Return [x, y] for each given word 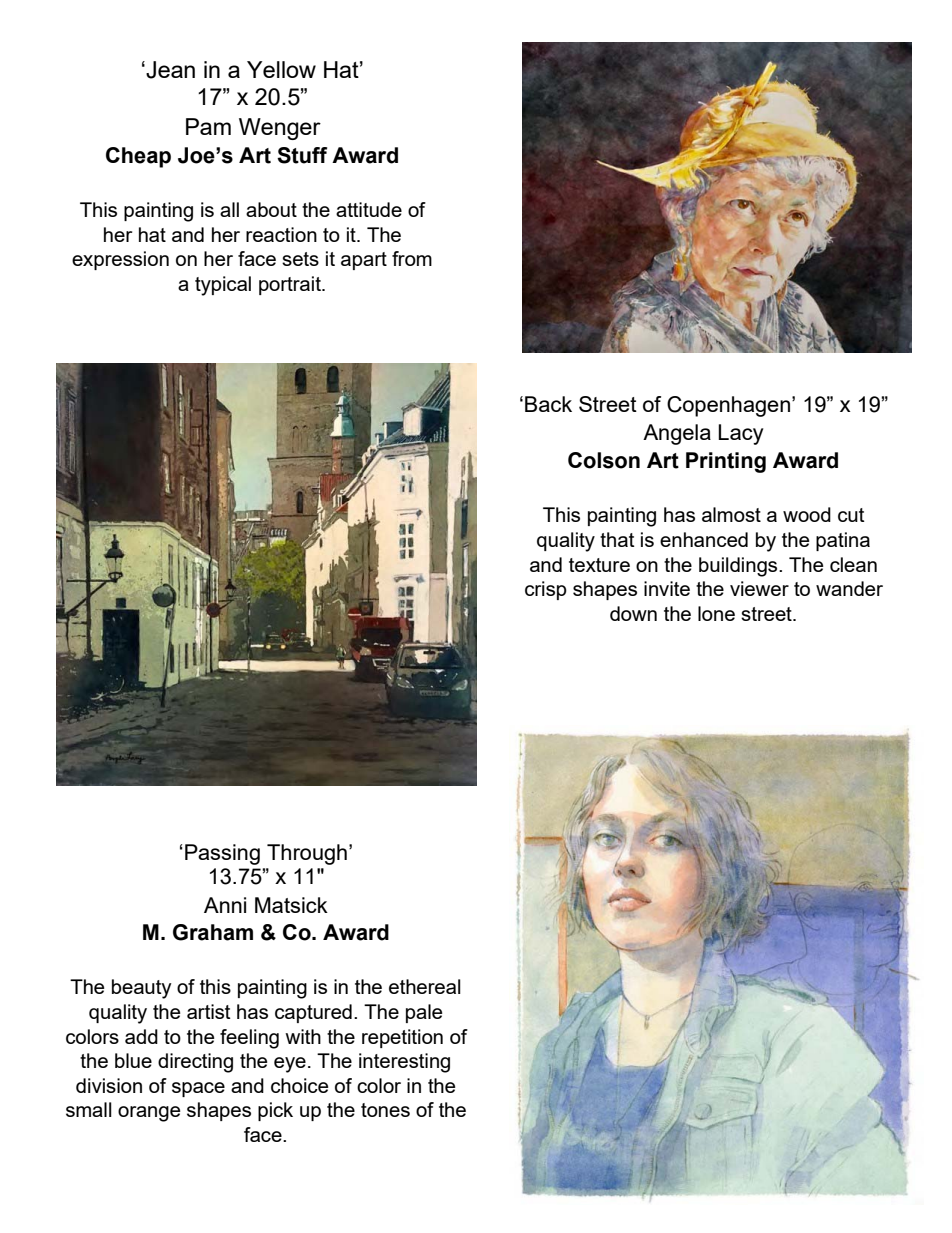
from [412, 258]
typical [223, 286]
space [198, 1089]
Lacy [740, 434]
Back [548, 404]
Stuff [302, 155]
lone [716, 613]
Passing [222, 854]
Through [307, 854]
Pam [208, 126]
